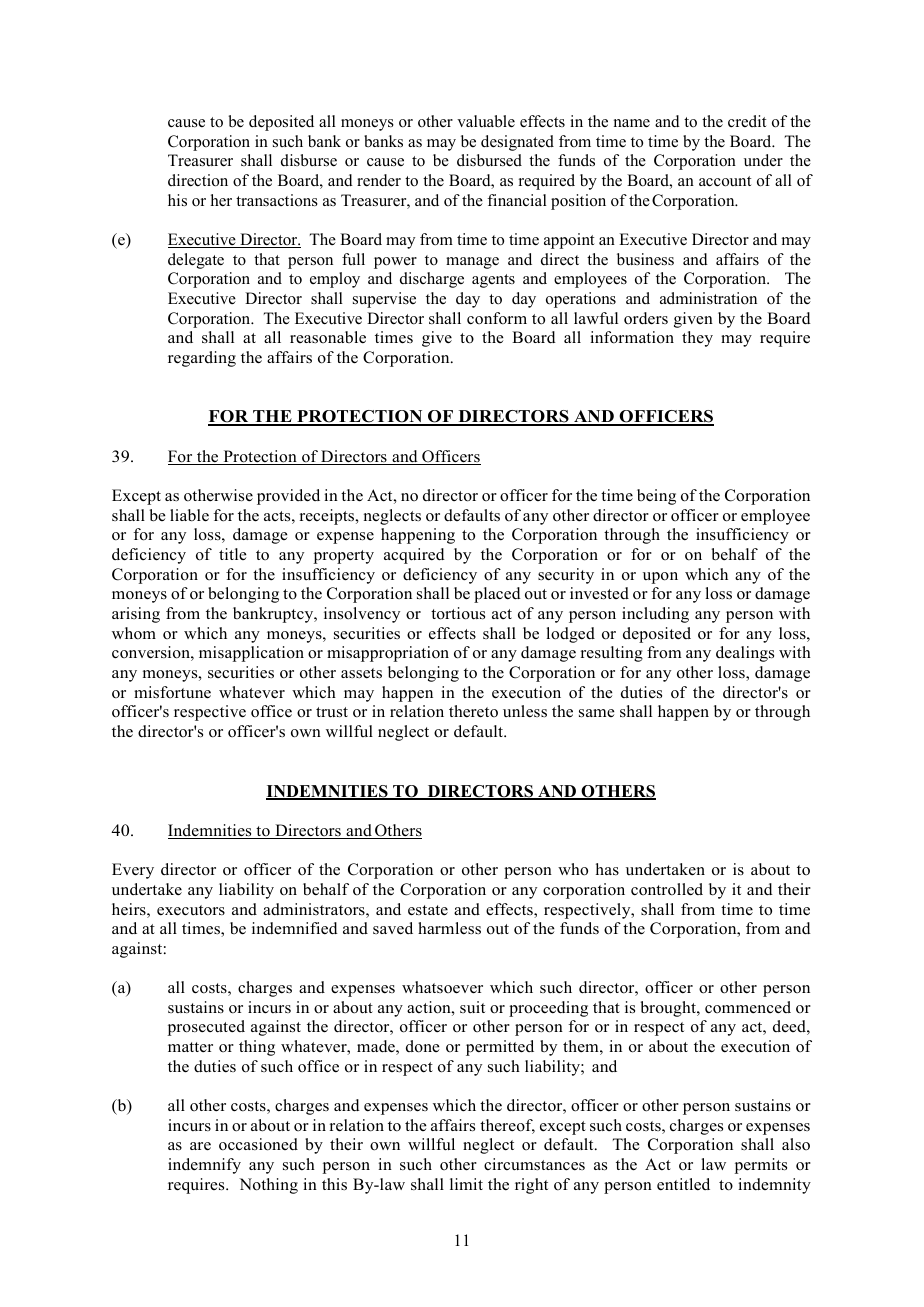  What do you see at coordinates (466, 1184) in the screenshot?
I see `limit` at bounding box center [466, 1184].
